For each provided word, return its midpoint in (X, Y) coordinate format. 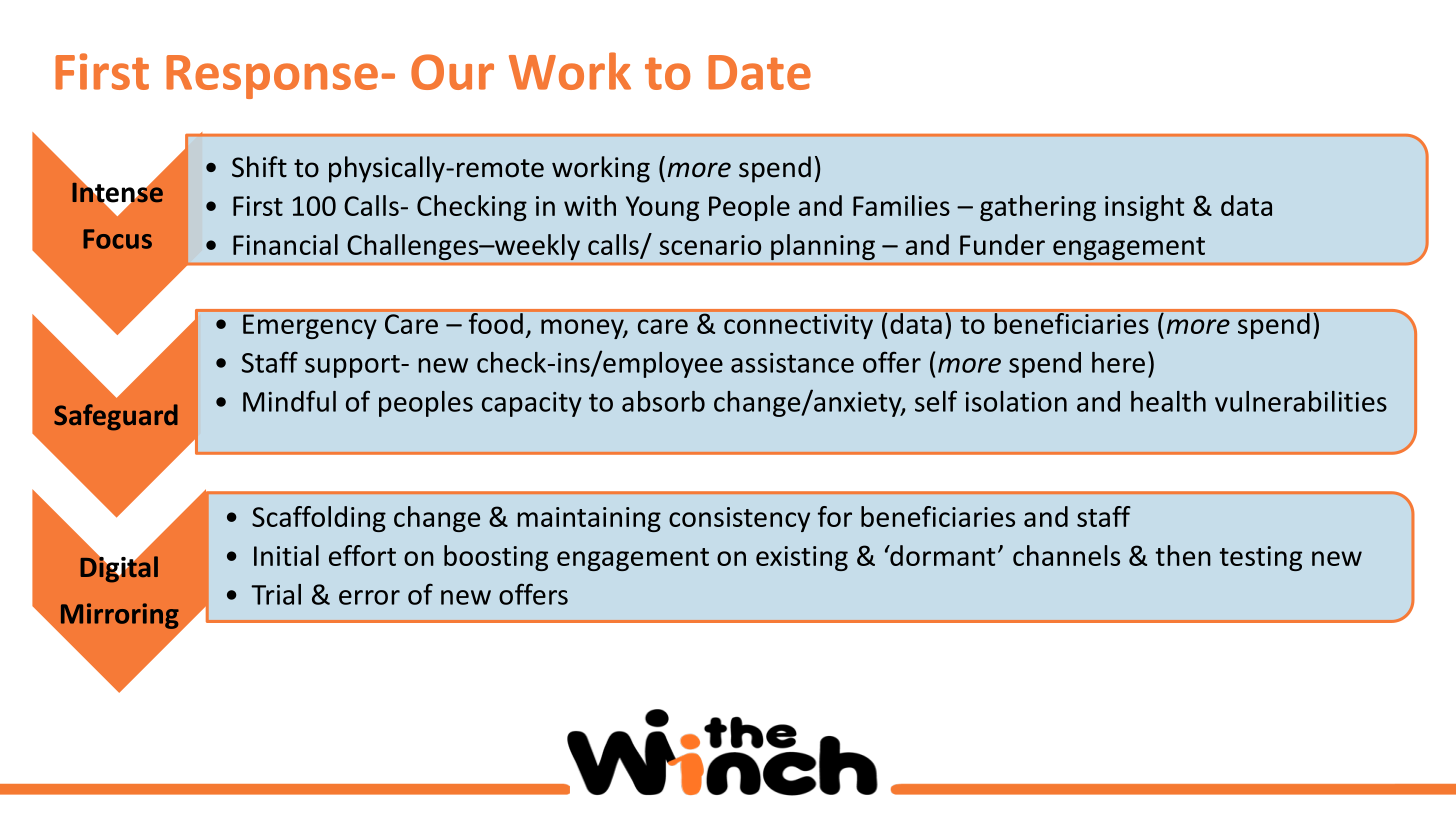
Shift (259, 167)
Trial (276, 594)
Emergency (309, 326)
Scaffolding (319, 519)
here (1118, 362)
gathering (1038, 208)
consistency (739, 519)
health (1168, 401)
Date (759, 72)
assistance (792, 363)
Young (662, 208)
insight (1144, 208)
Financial (285, 244)
